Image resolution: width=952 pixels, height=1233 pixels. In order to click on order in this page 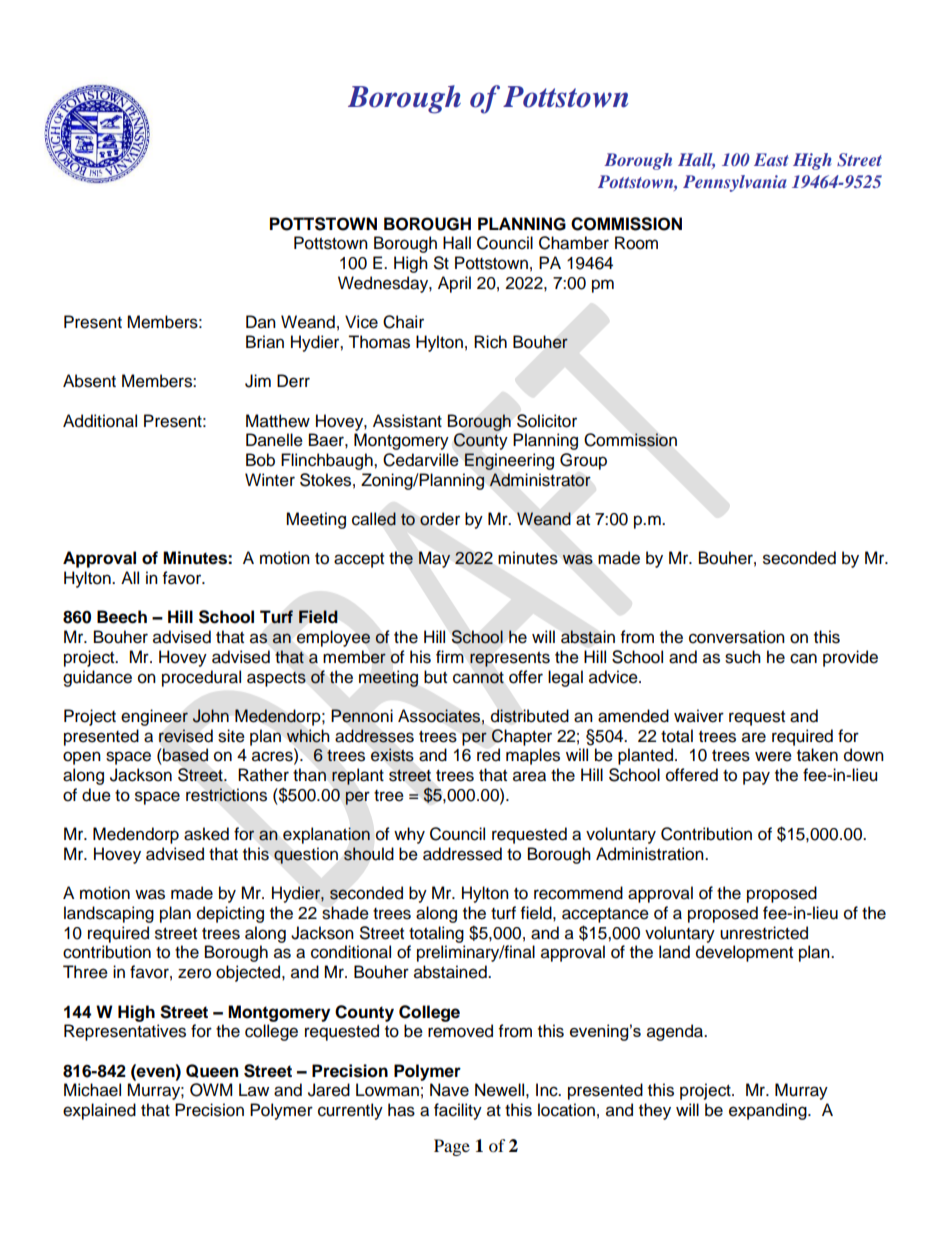, I will do `click(440, 519)`.
